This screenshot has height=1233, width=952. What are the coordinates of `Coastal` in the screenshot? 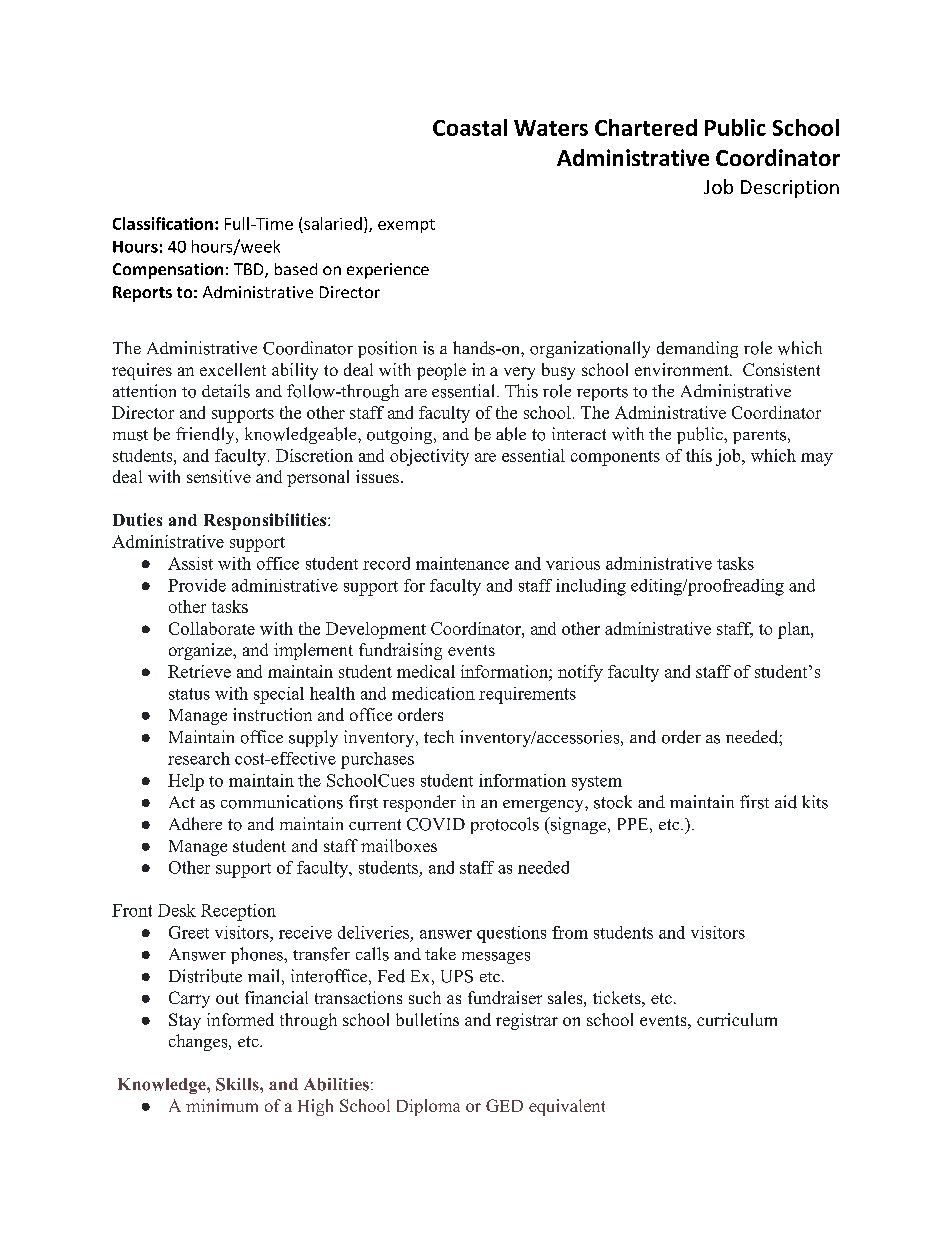 It's located at (470, 127).
